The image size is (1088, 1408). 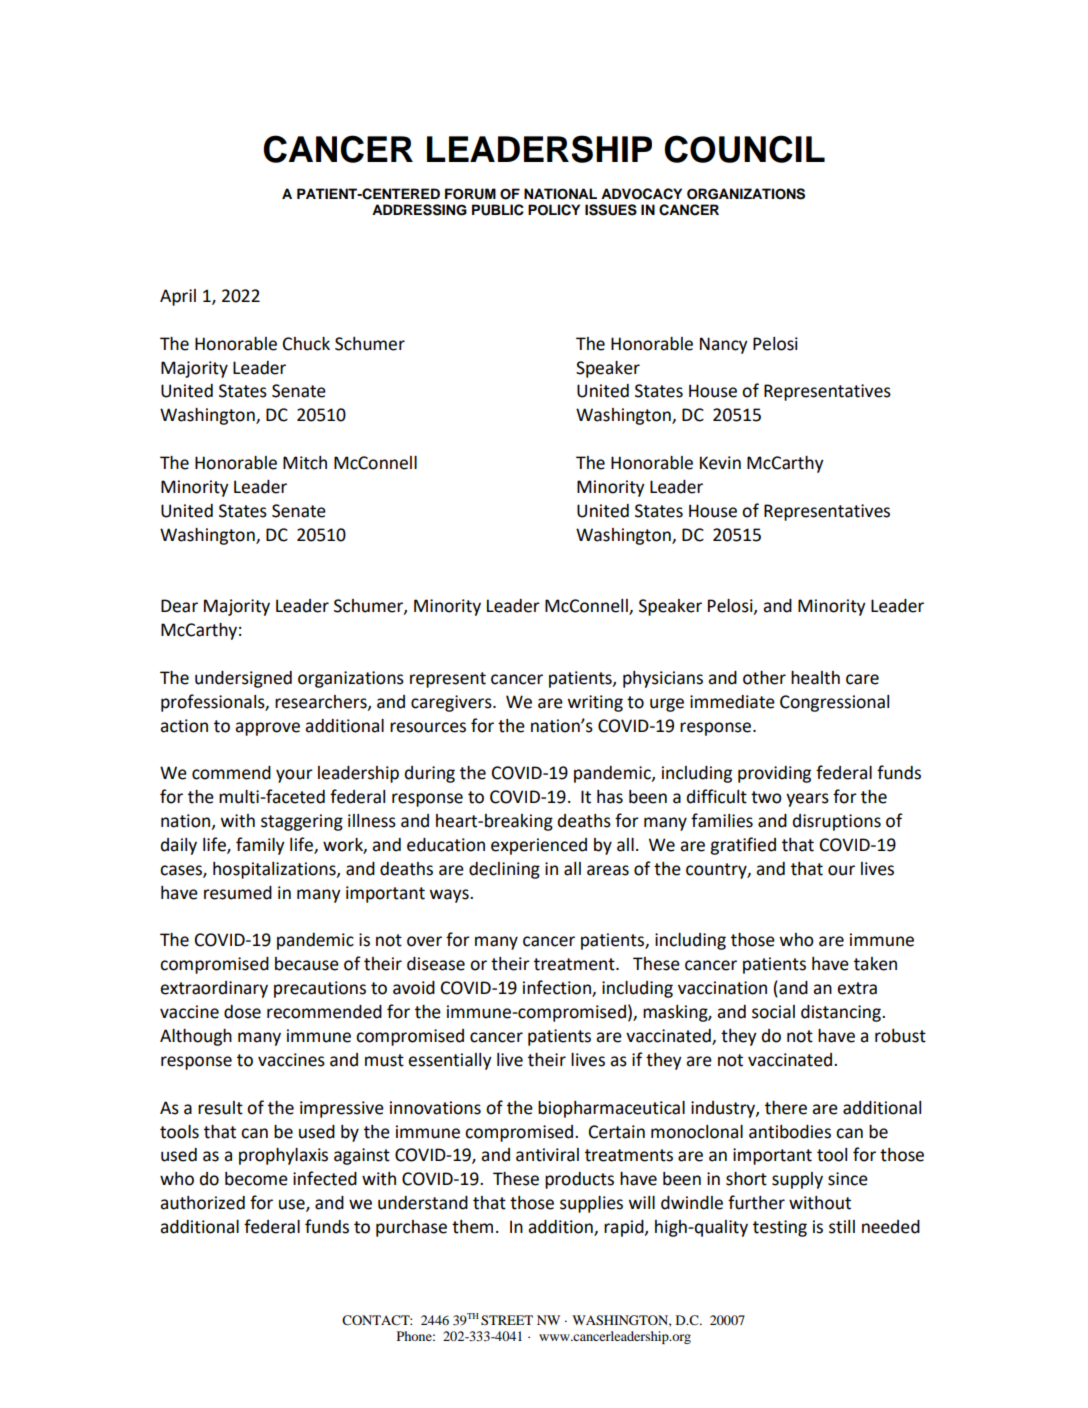 I want to click on Congressional, so click(x=834, y=703).
